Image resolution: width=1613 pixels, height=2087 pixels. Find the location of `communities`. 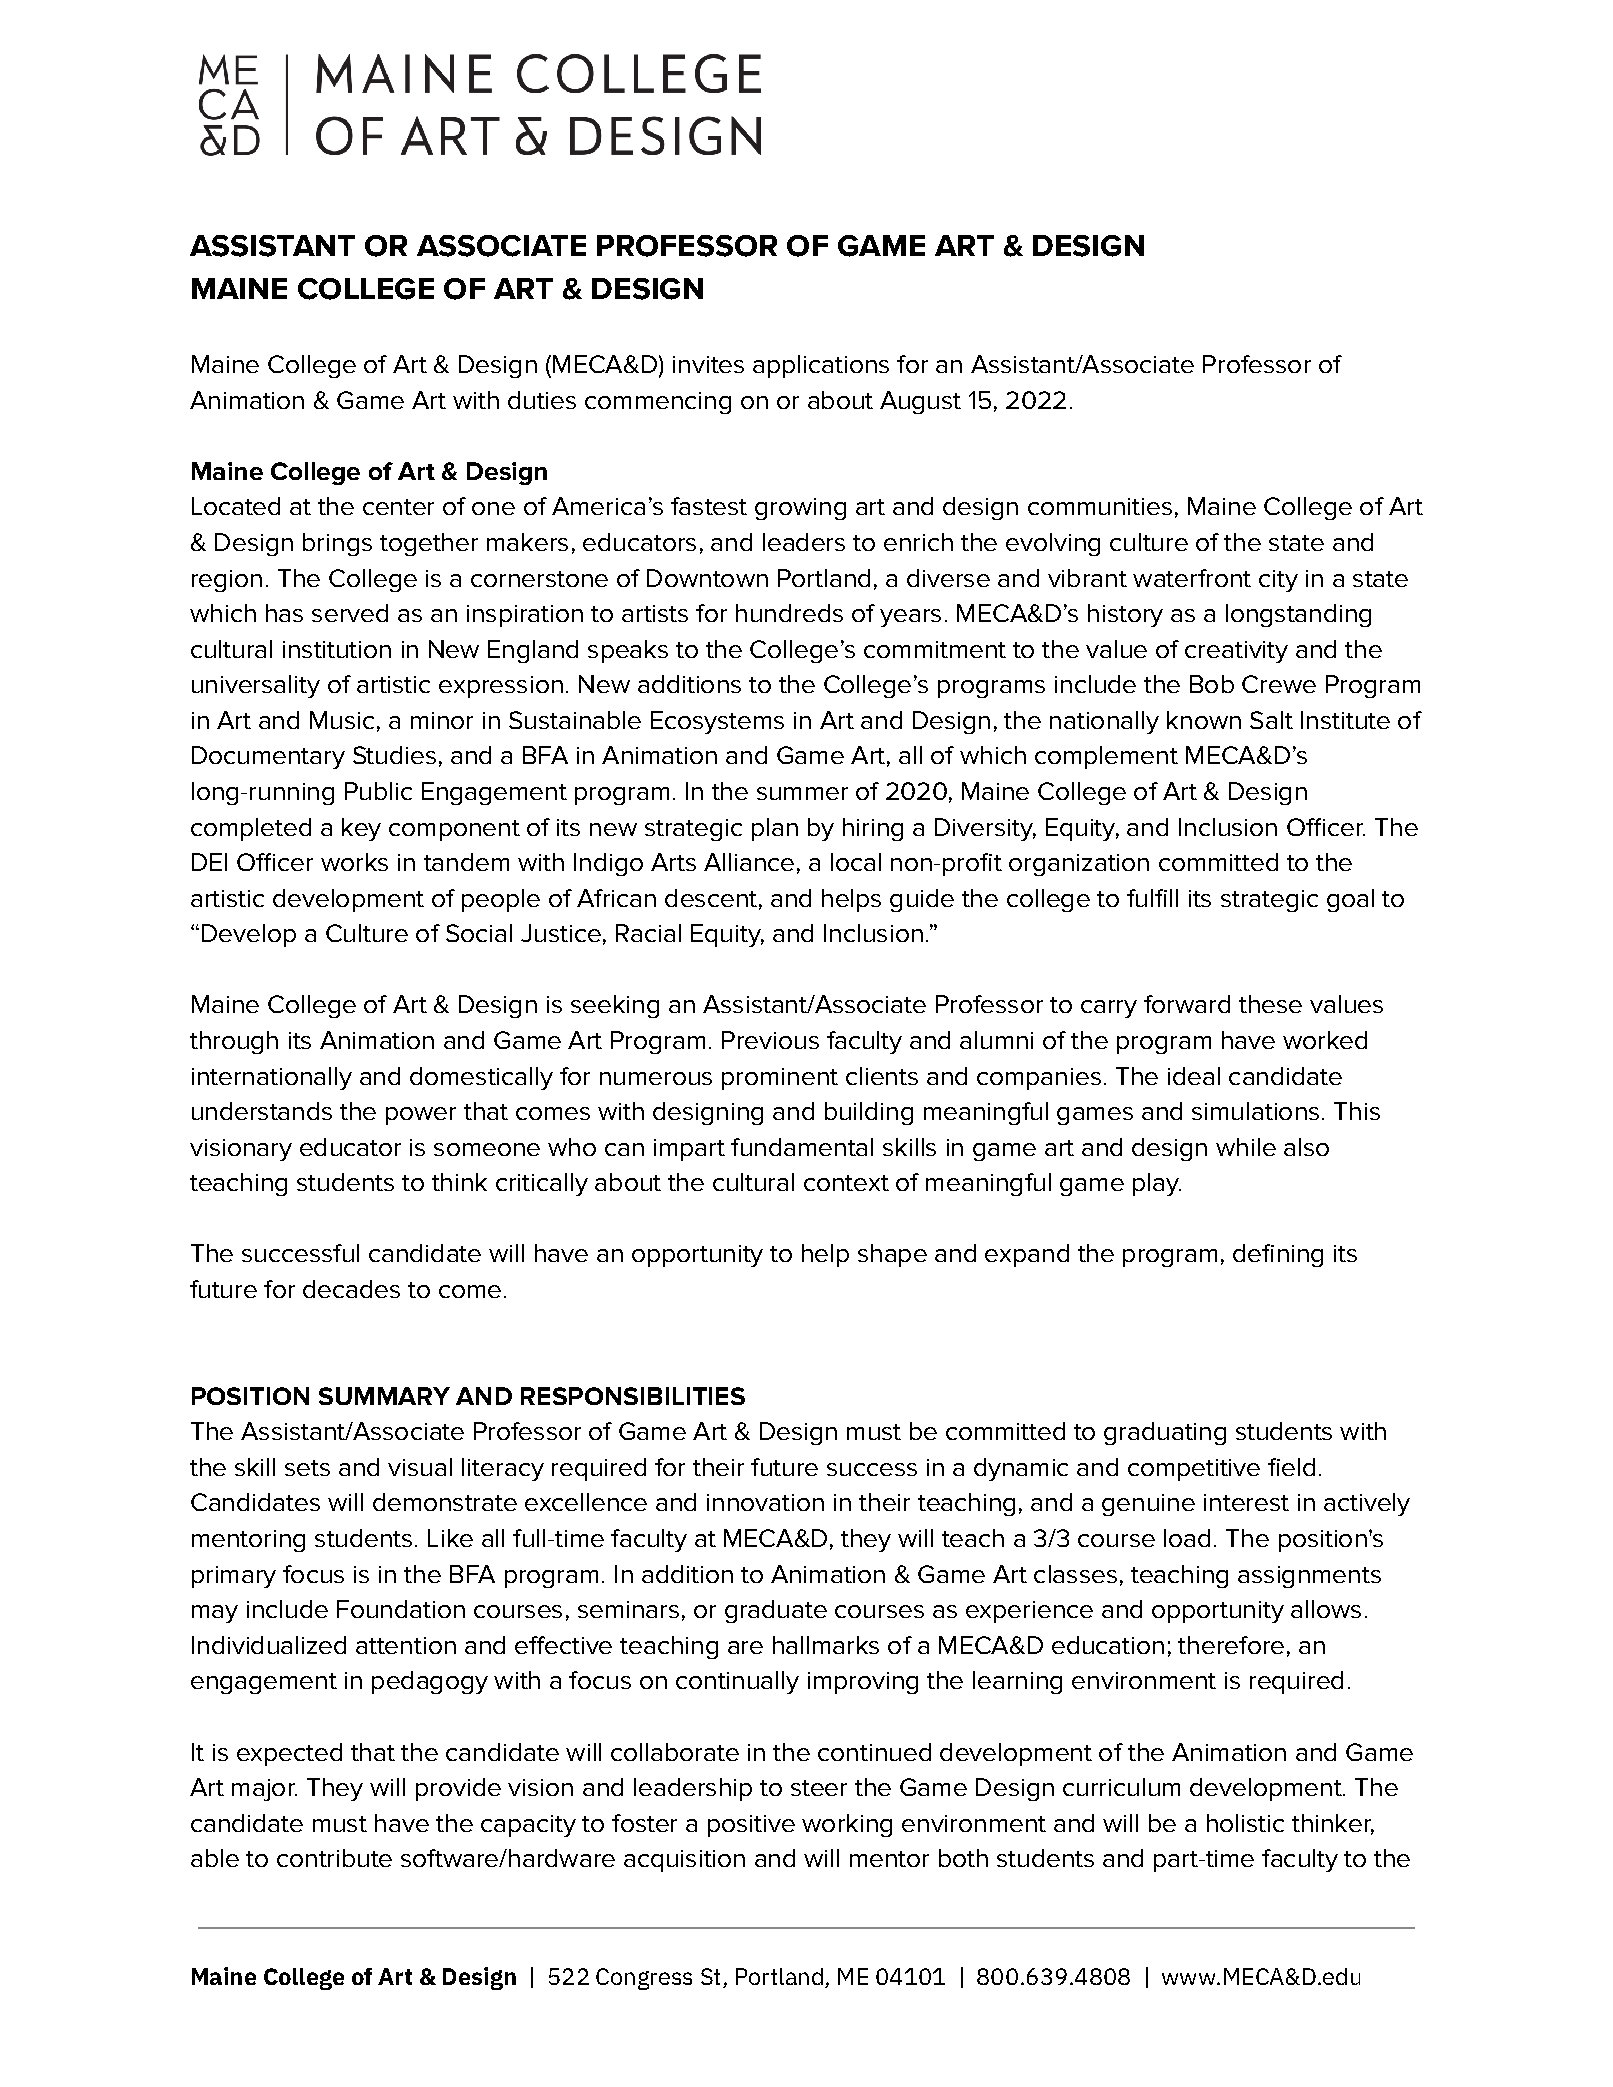

communities is located at coordinates (1100, 506).
